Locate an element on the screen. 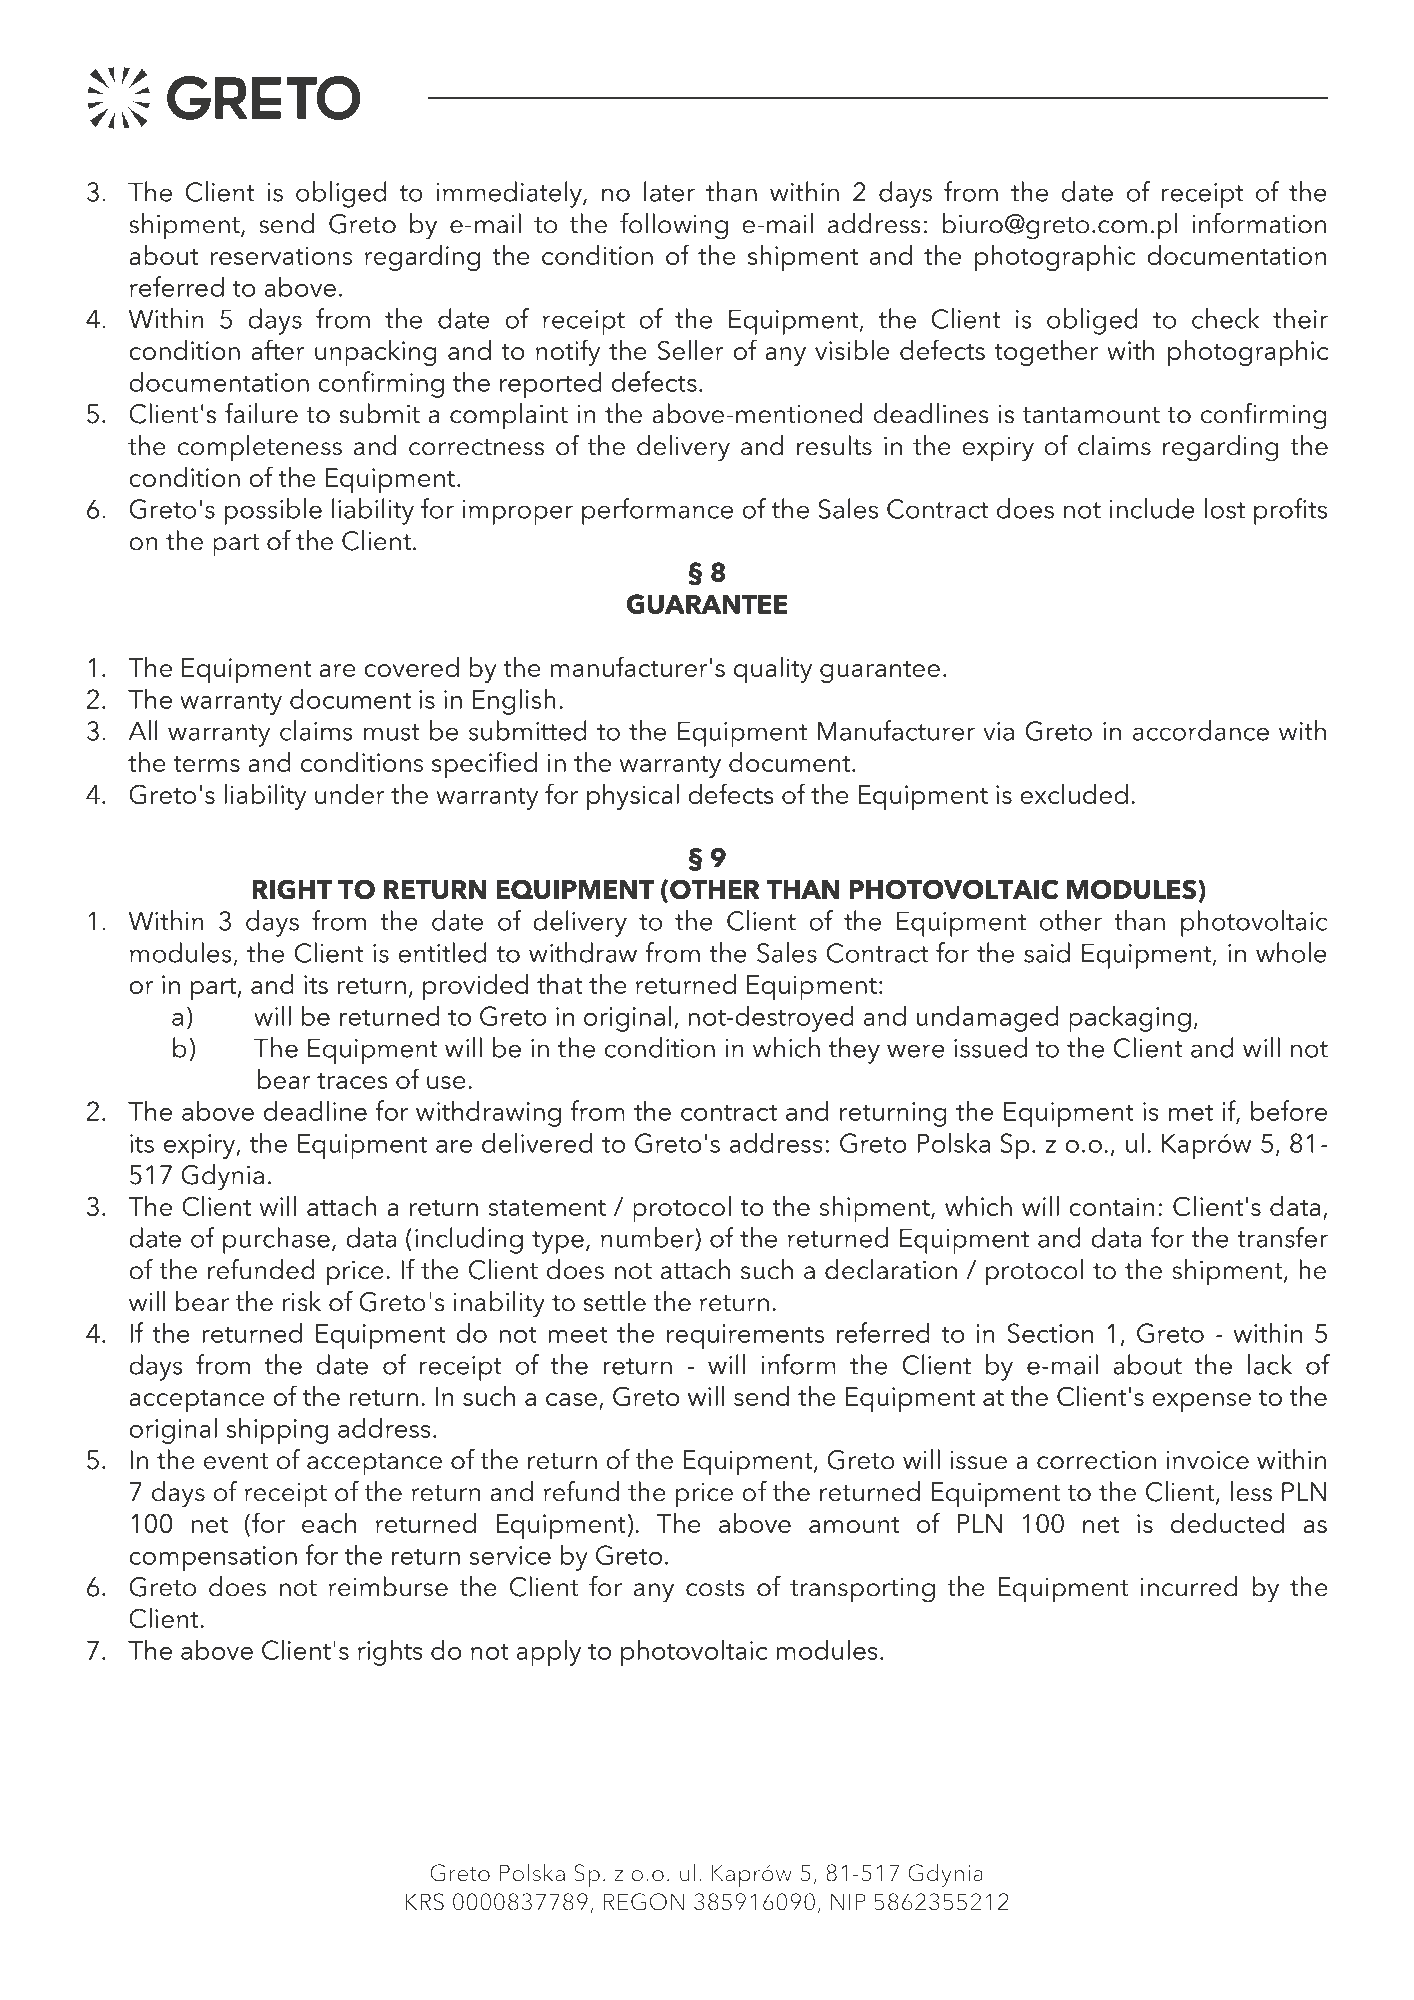  check is located at coordinates (1226, 318).
